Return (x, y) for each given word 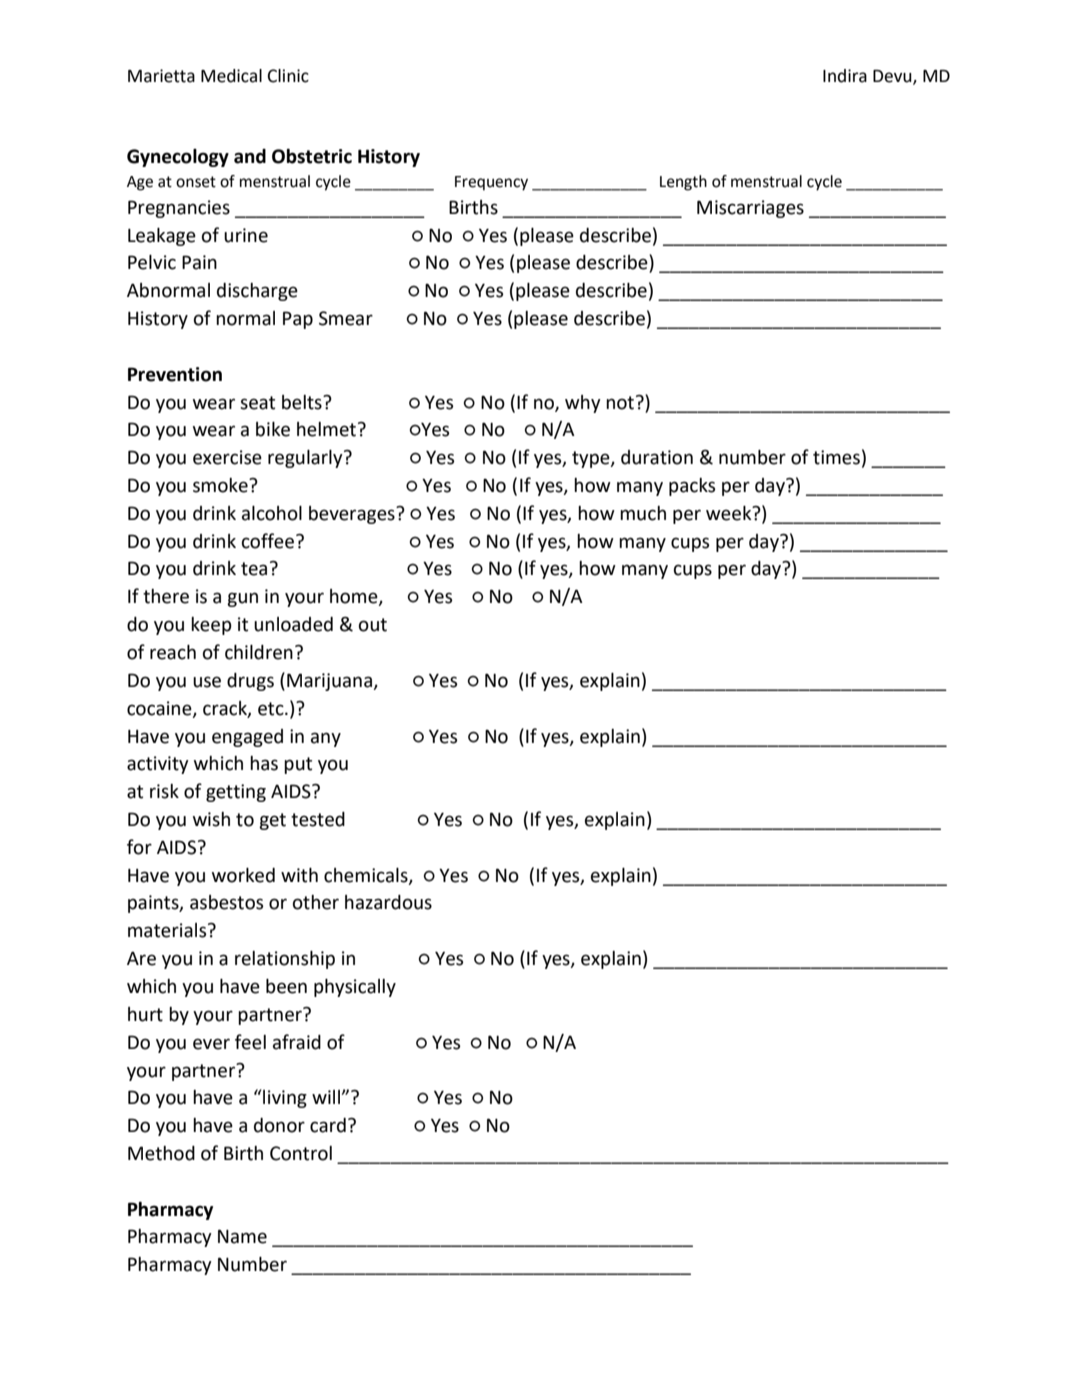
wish (211, 819)
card (328, 1125)
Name (242, 1236)
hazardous (388, 902)
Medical (231, 76)
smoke (221, 485)
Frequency (491, 183)
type (592, 459)
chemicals (367, 876)
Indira (845, 76)
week (730, 513)
